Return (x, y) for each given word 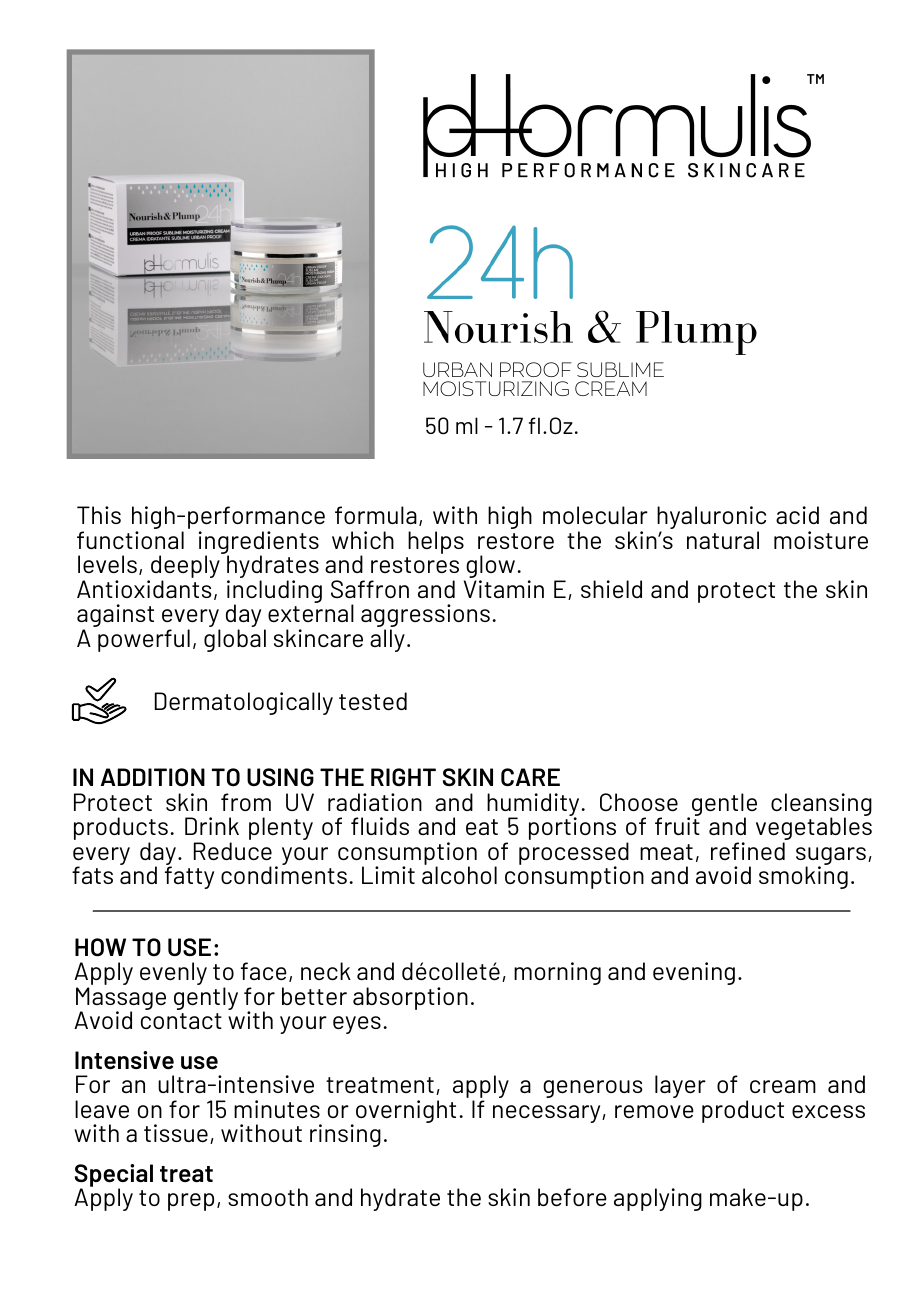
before (572, 1197)
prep (191, 1202)
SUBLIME (620, 369)
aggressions (425, 617)
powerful (144, 640)
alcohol (459, 875)
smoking (803, 876)
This (99, 515)
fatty (189, 877)
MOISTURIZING (496, 388)
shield (611, 589)
